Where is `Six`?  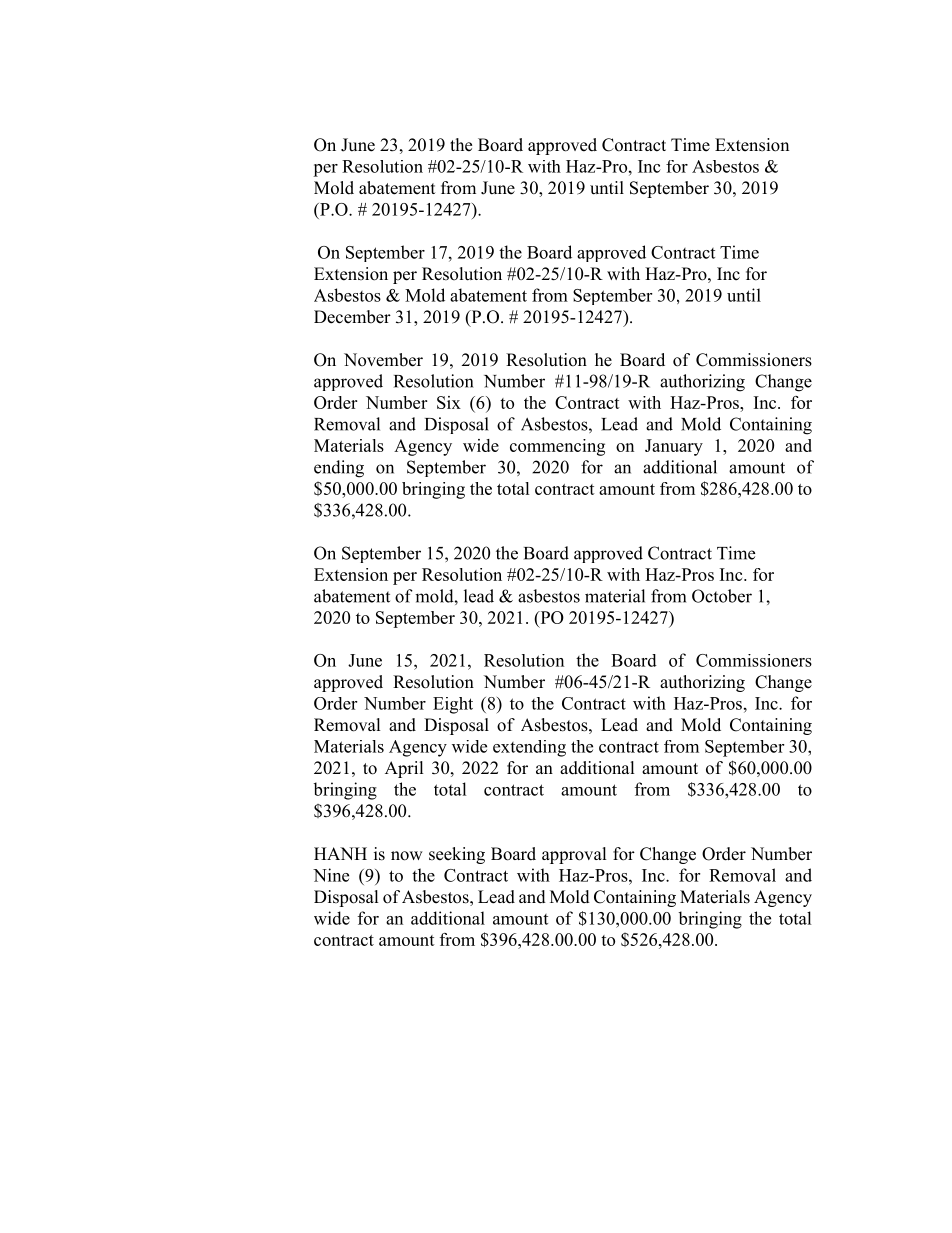 Six is located at coordinates (449, 402).
